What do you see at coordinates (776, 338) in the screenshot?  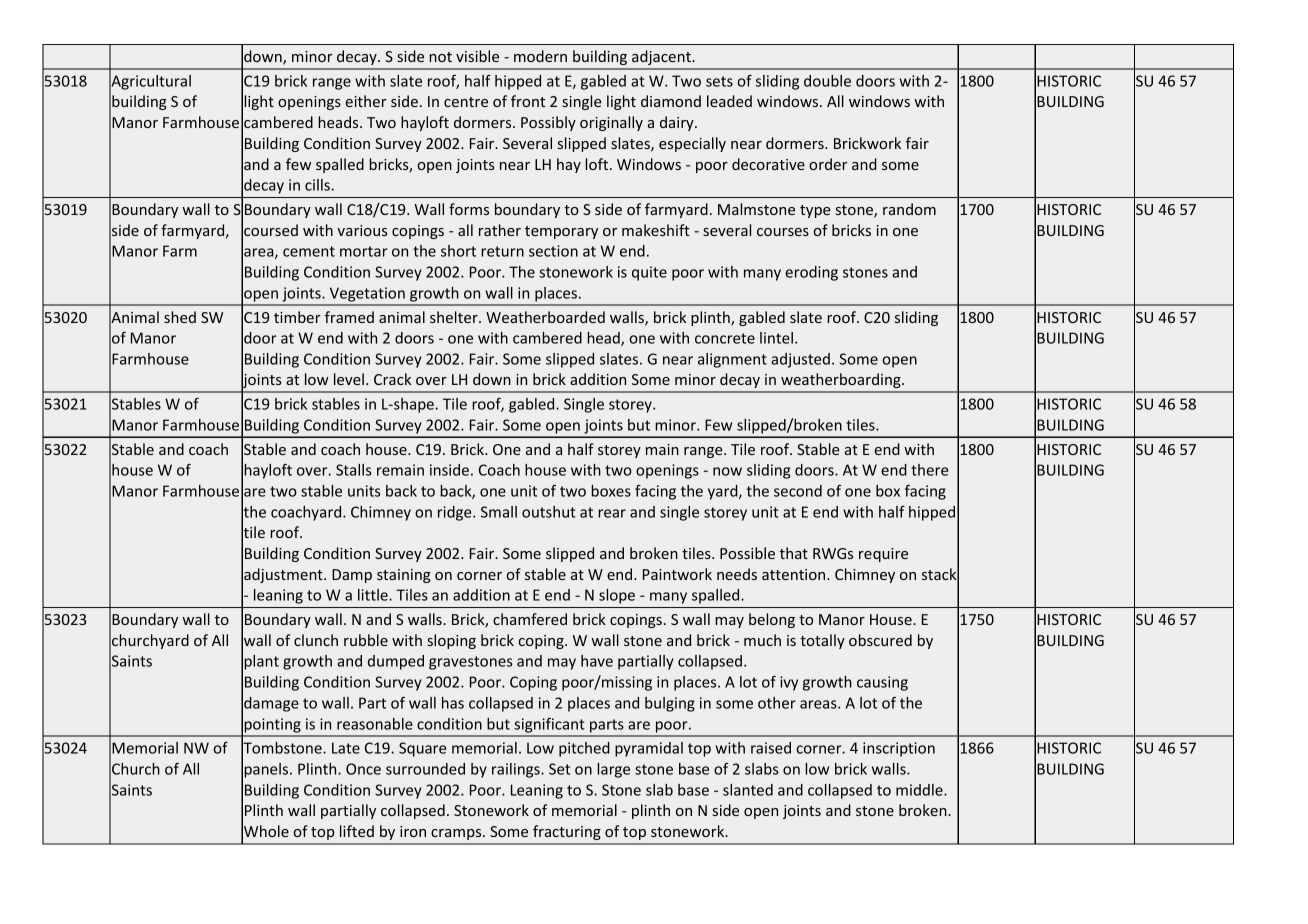 I see `lintel` at bounding box center [776, 338].
